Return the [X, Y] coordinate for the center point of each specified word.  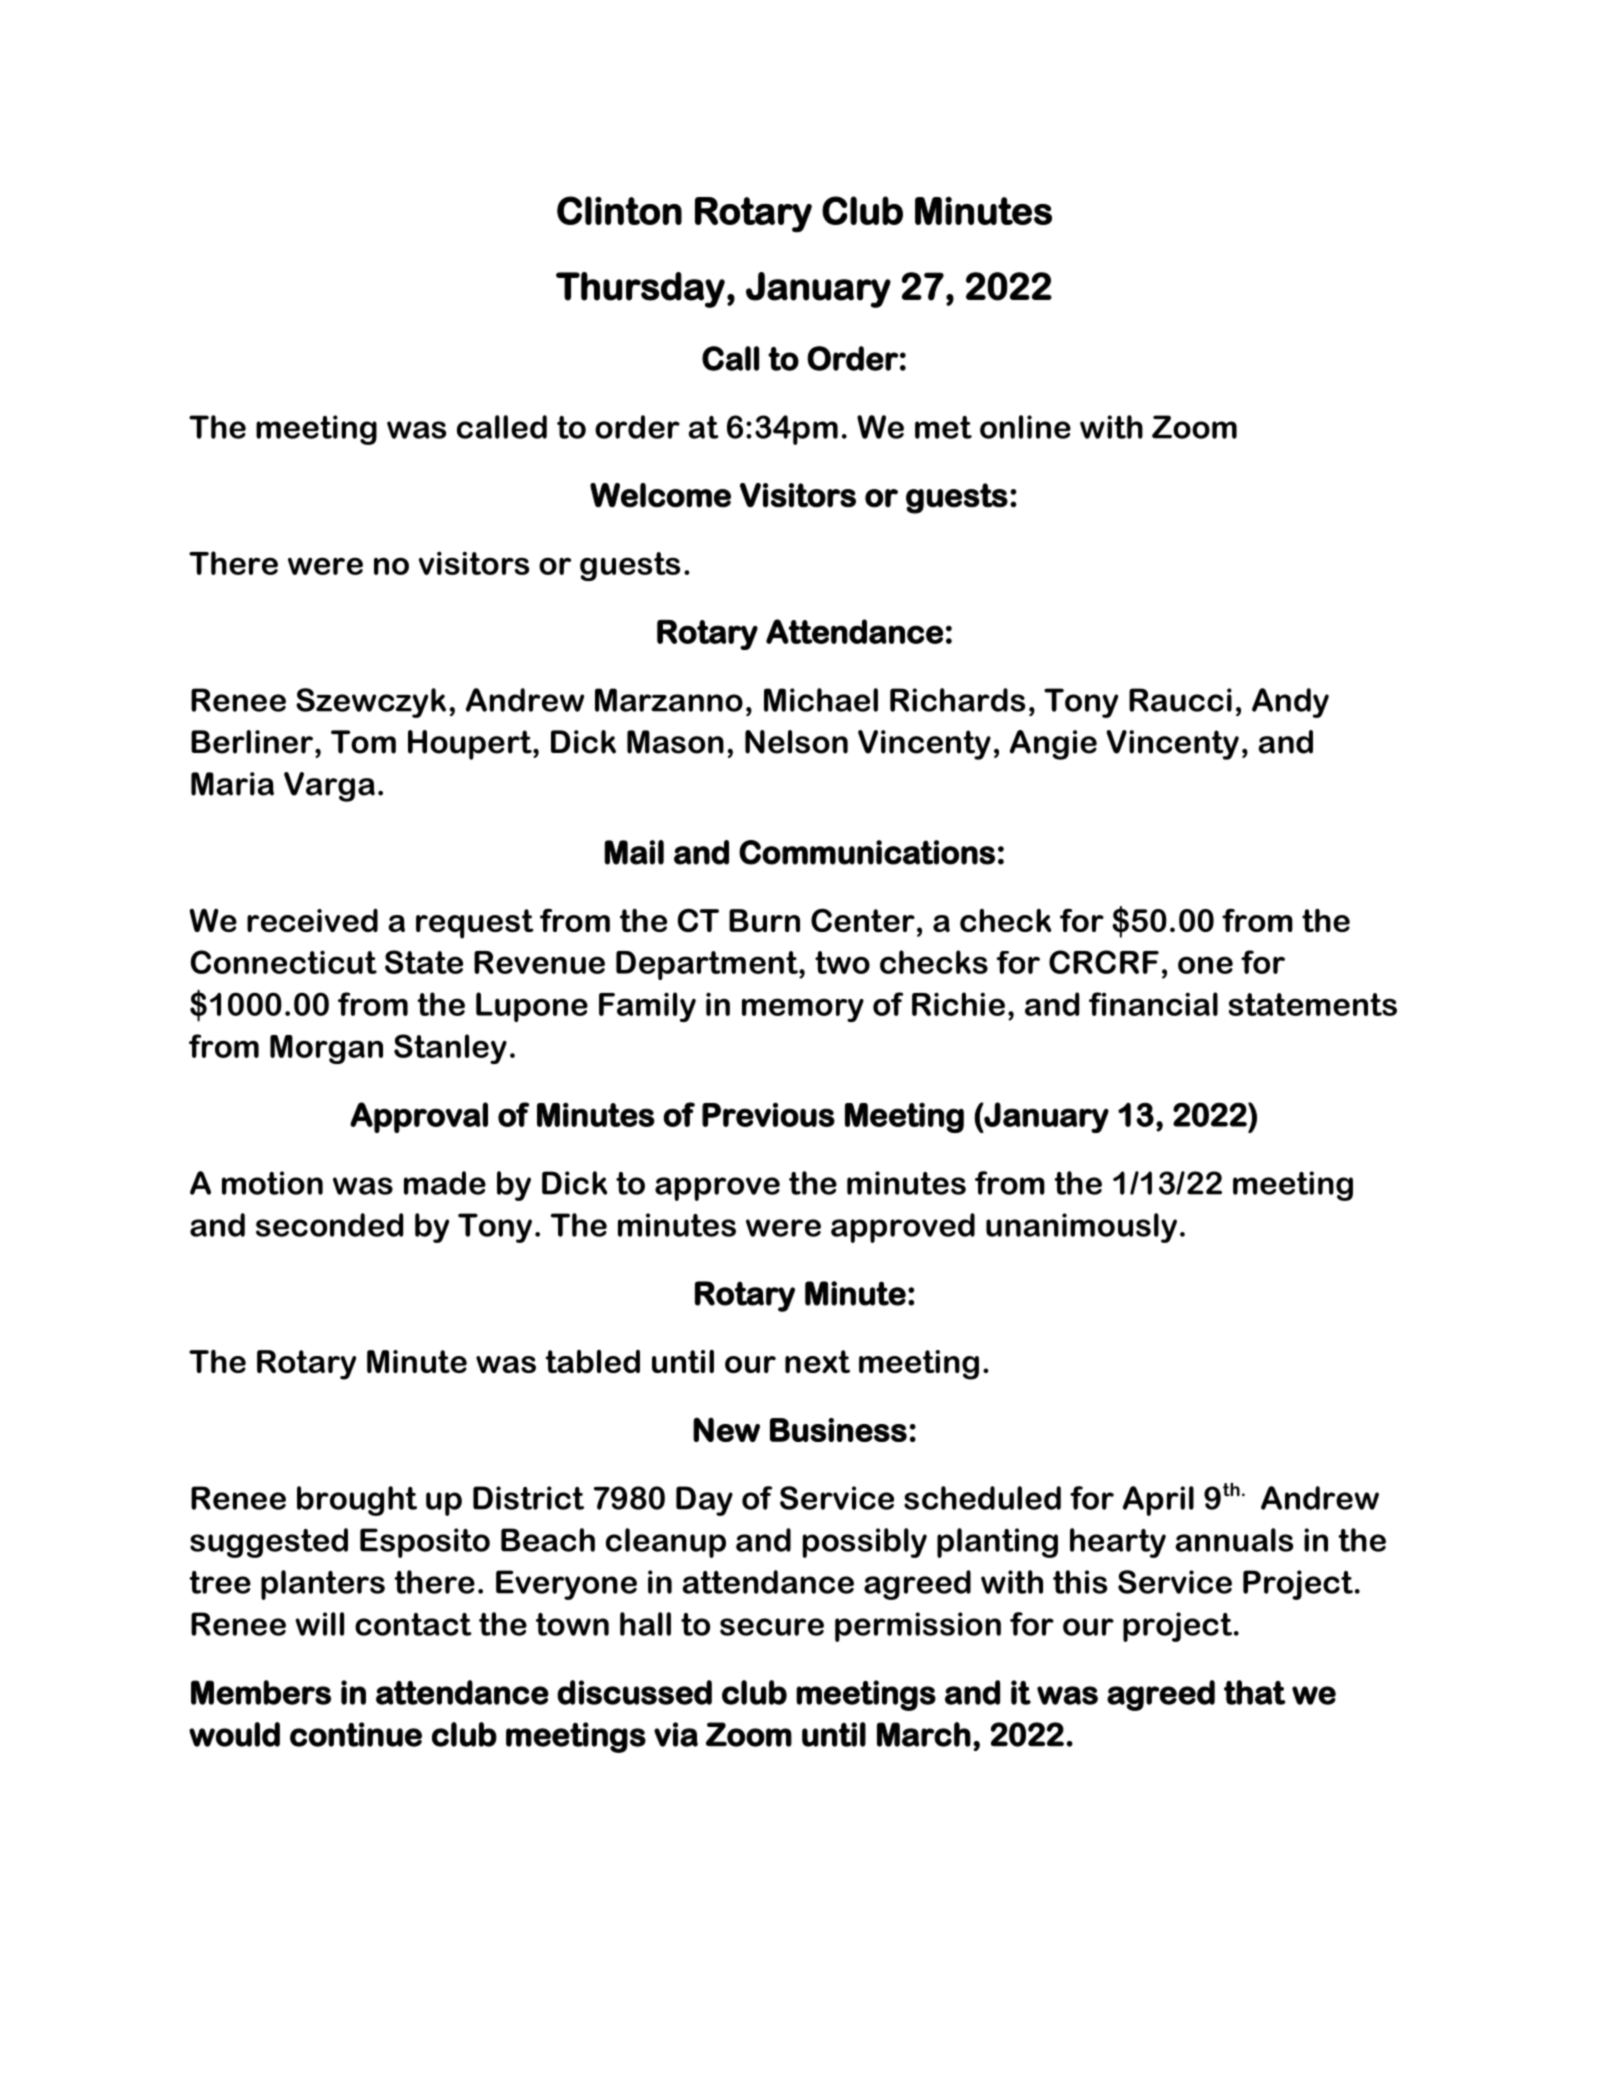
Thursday [640, 290]
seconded [329, 1225]
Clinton [619, 210]
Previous [768, 1114]
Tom [363, 742]
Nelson [796, 742]
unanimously [1081, 1228]
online [1025, 427]
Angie [1053, 745]
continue [356, 1734]
